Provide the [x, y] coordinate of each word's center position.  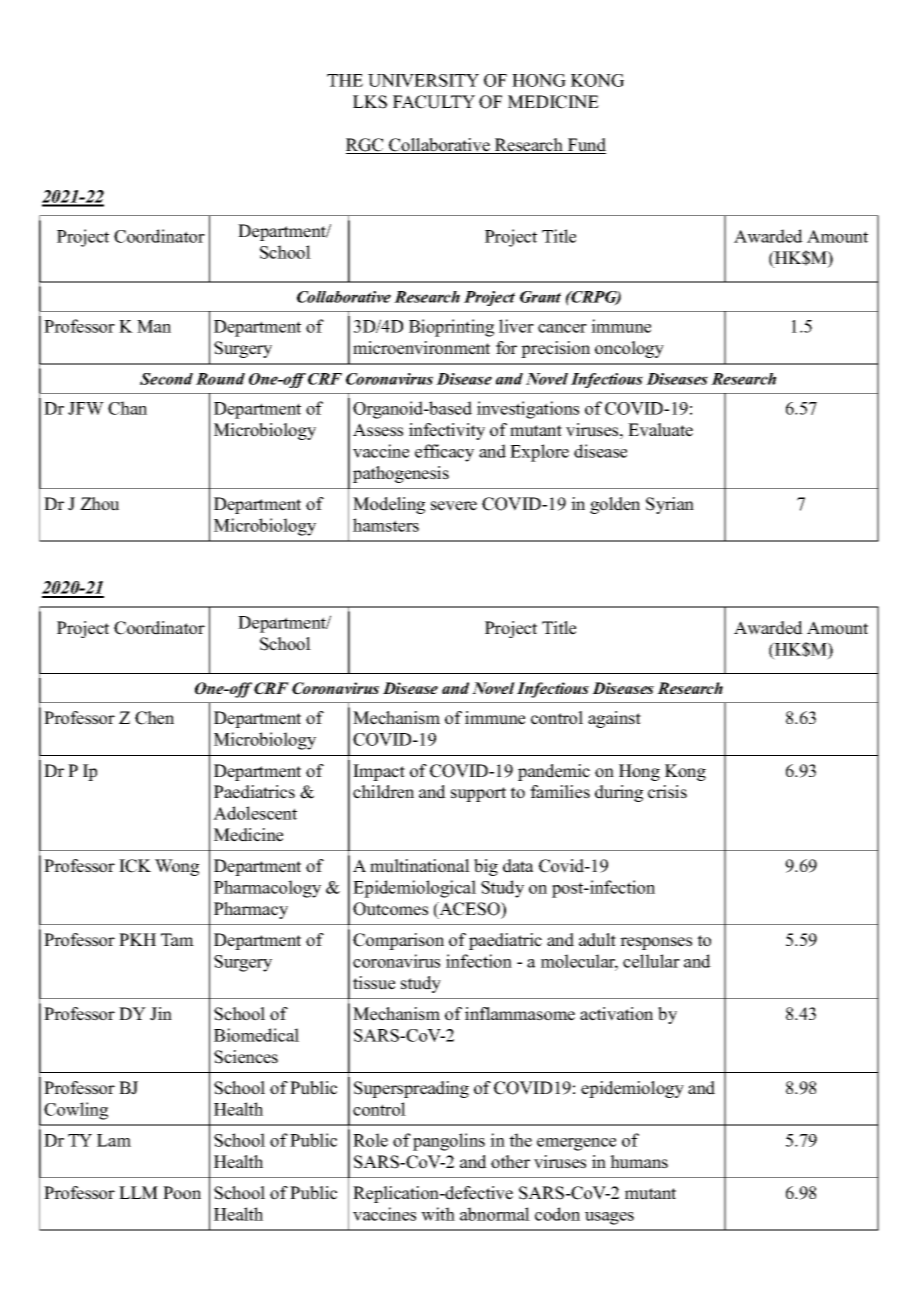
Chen [154, 718]
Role [370, 1140]
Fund [586, 146]
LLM [138, 1192]
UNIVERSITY [423, 80]
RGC [366, 146]
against [614, 719]
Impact [379, 772]
